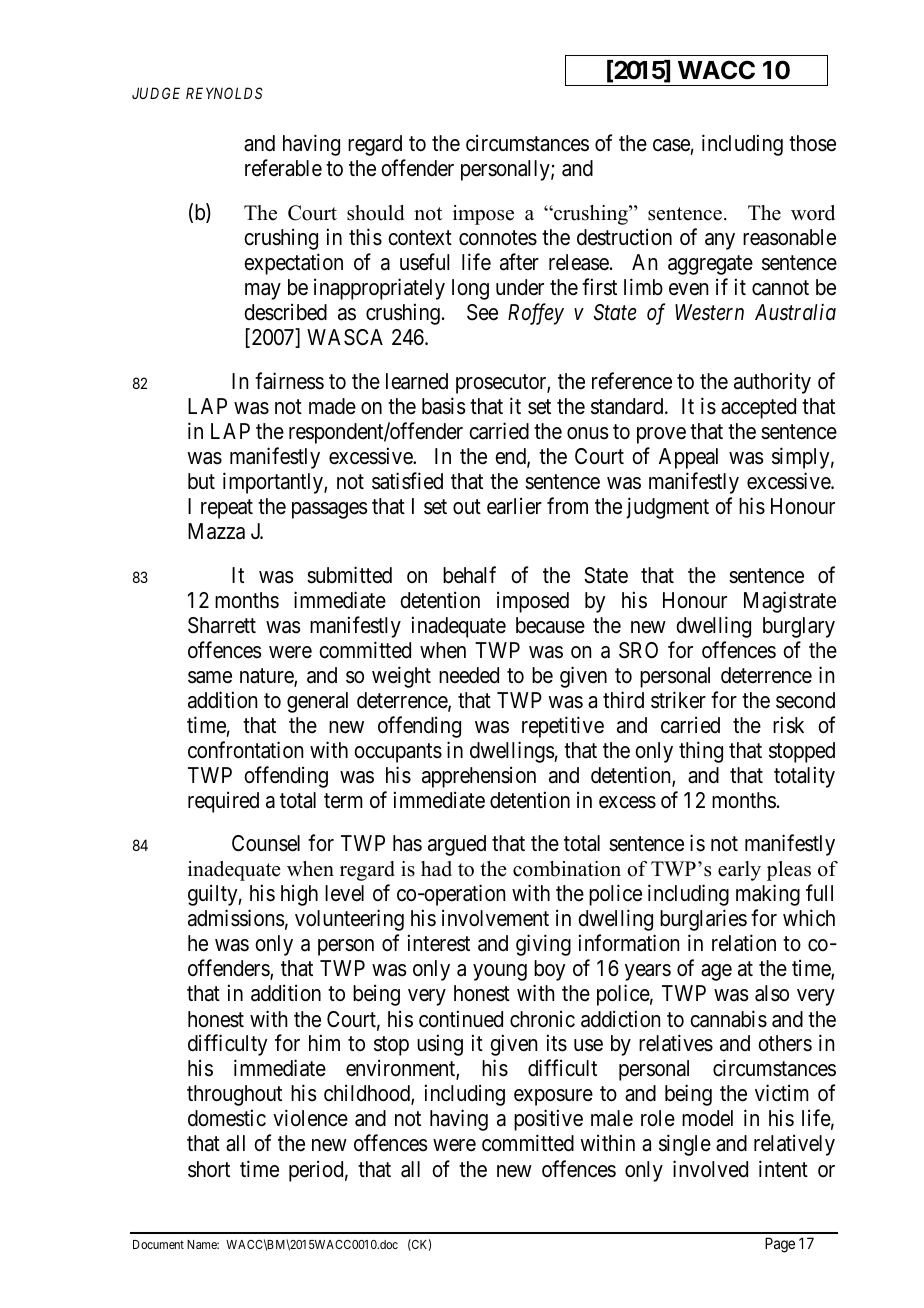 This screenshot has height=1308, width=924. I want to click on early, so click(739, 871).
